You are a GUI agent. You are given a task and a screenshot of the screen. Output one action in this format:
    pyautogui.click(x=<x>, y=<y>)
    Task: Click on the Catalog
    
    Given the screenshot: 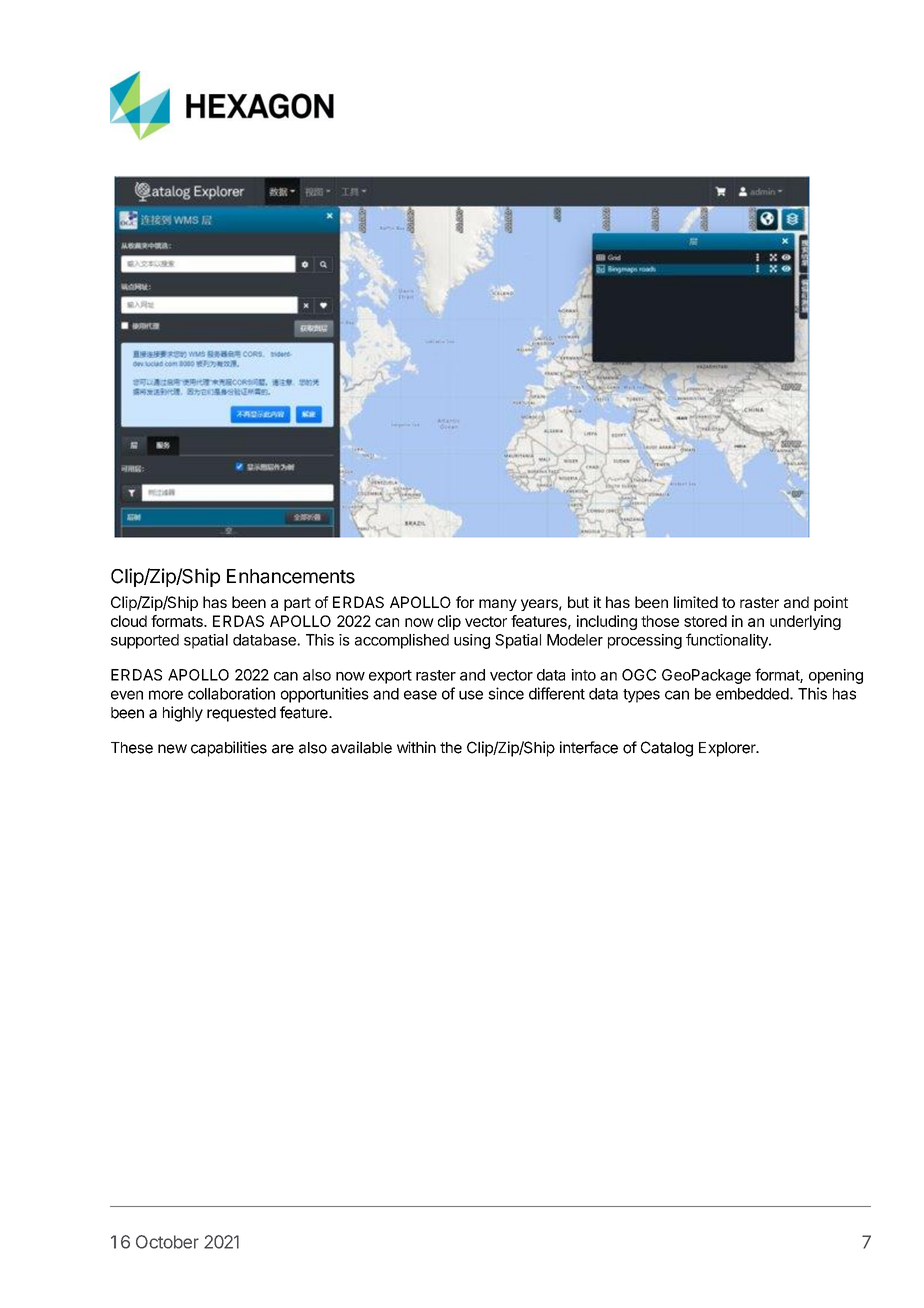 What is the action you would take?
    pyautogui.click(x=667, y=749)
